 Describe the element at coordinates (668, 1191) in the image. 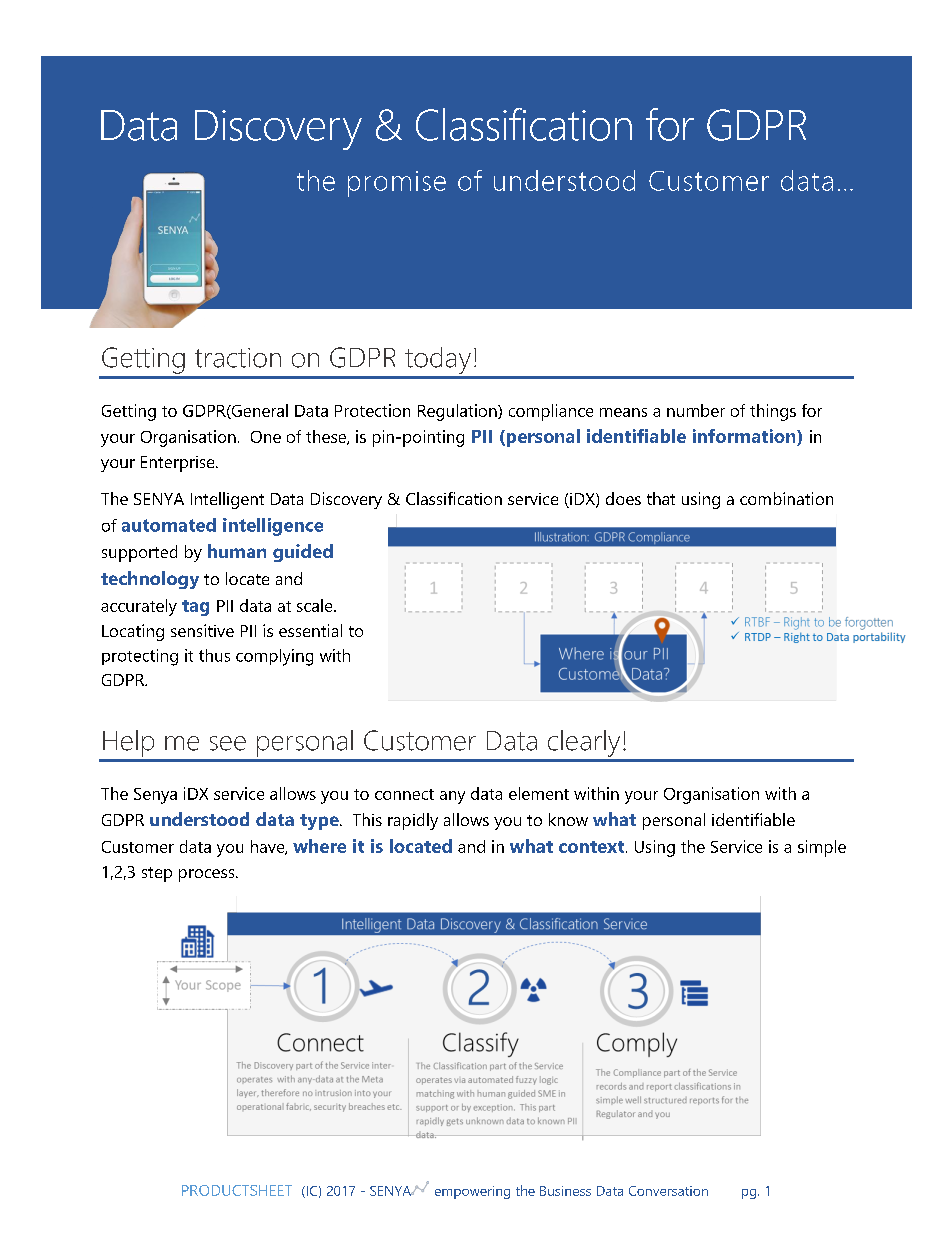

I see `Conversation` at that location.
